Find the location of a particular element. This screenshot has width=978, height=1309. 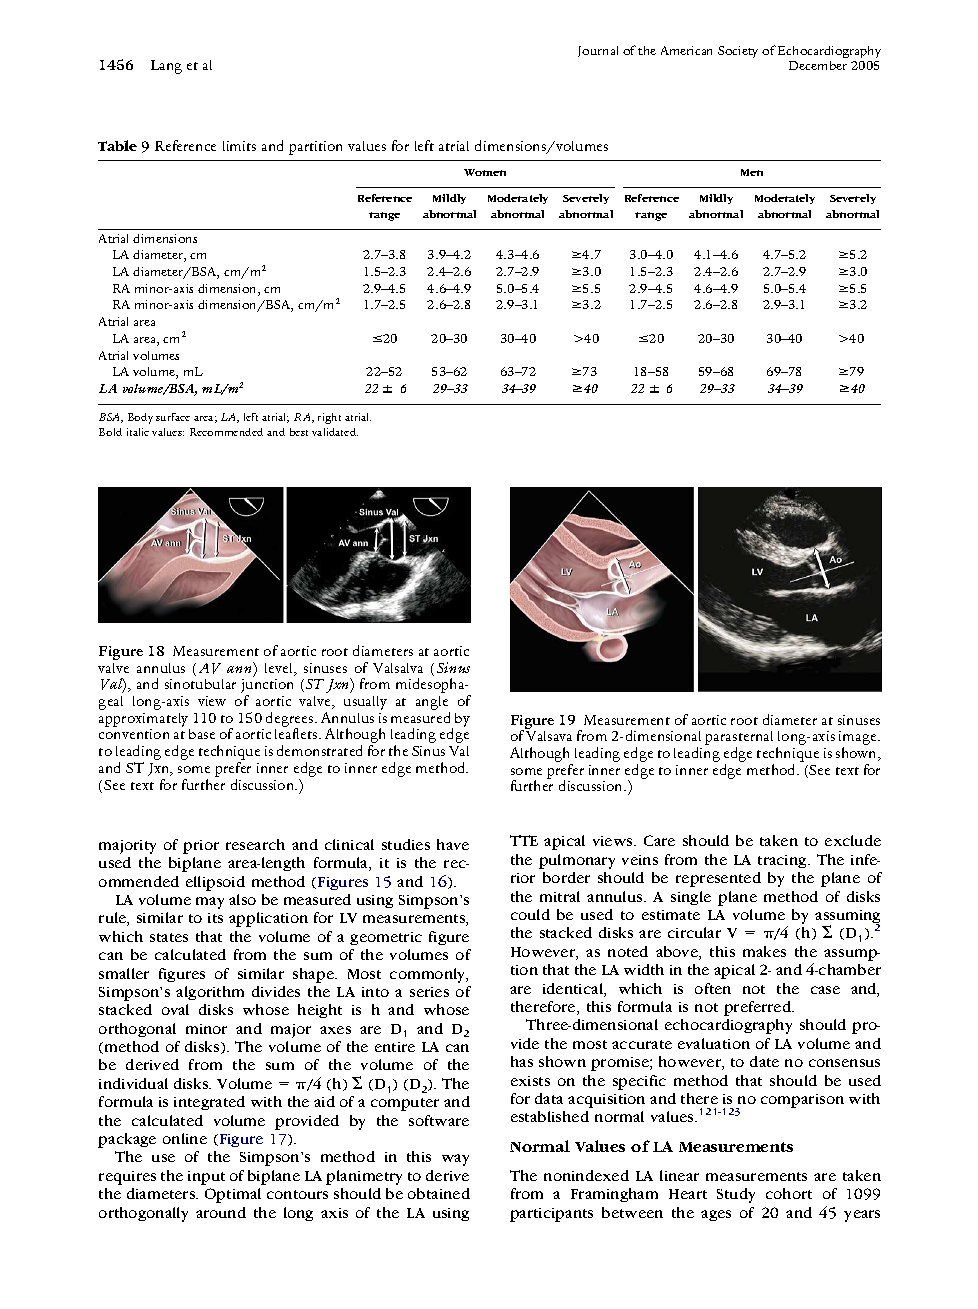

have is located at coordinates (453, 844).
